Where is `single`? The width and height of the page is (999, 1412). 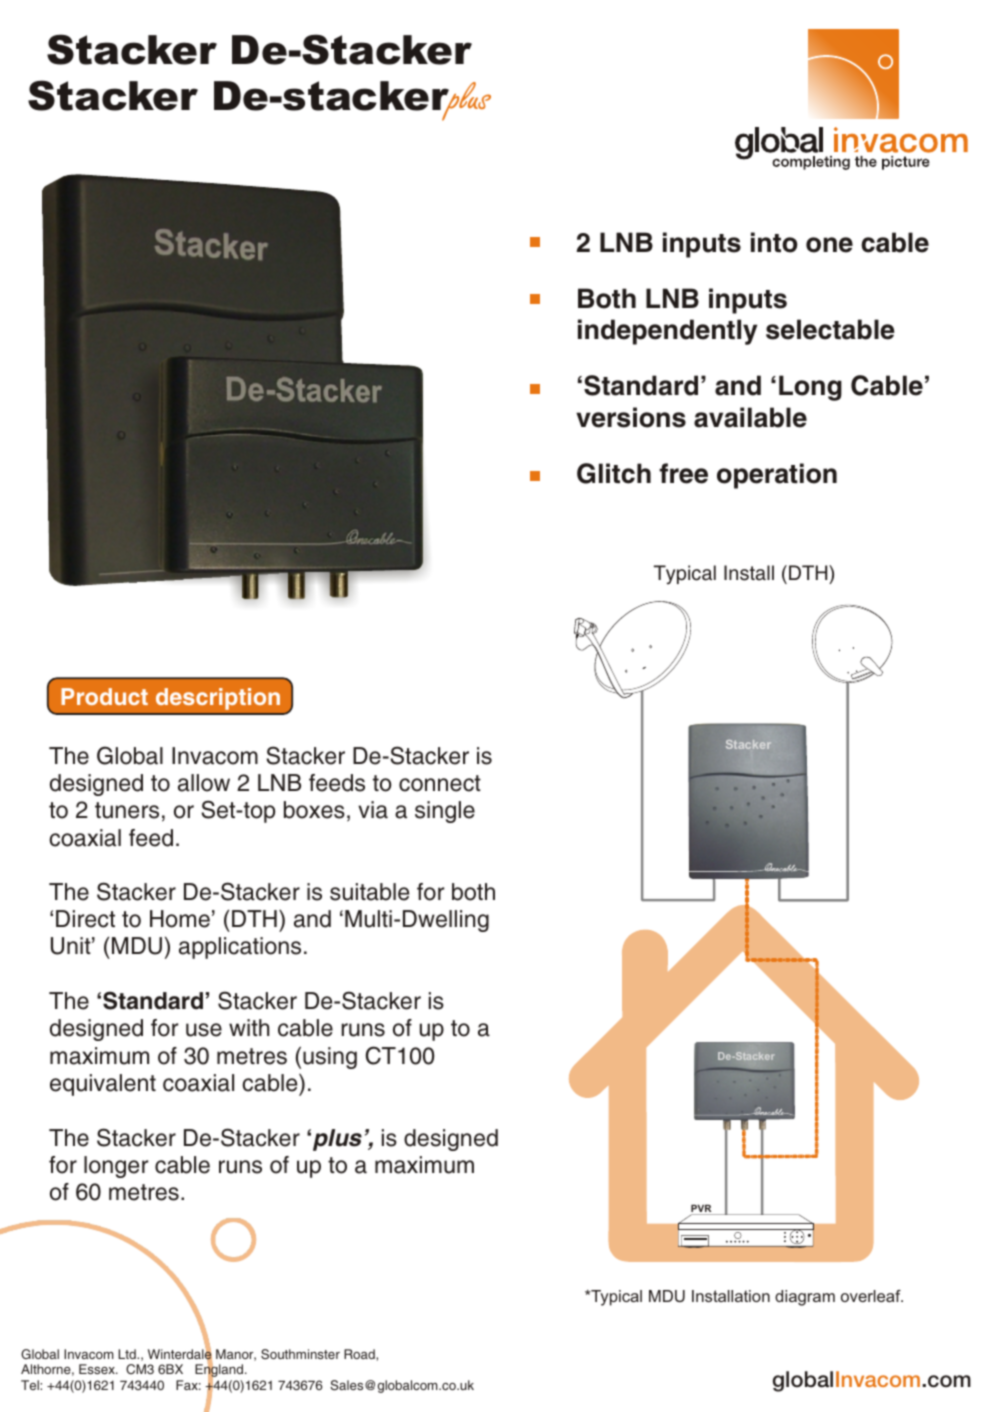
single is located at coordinates (445, 812).
